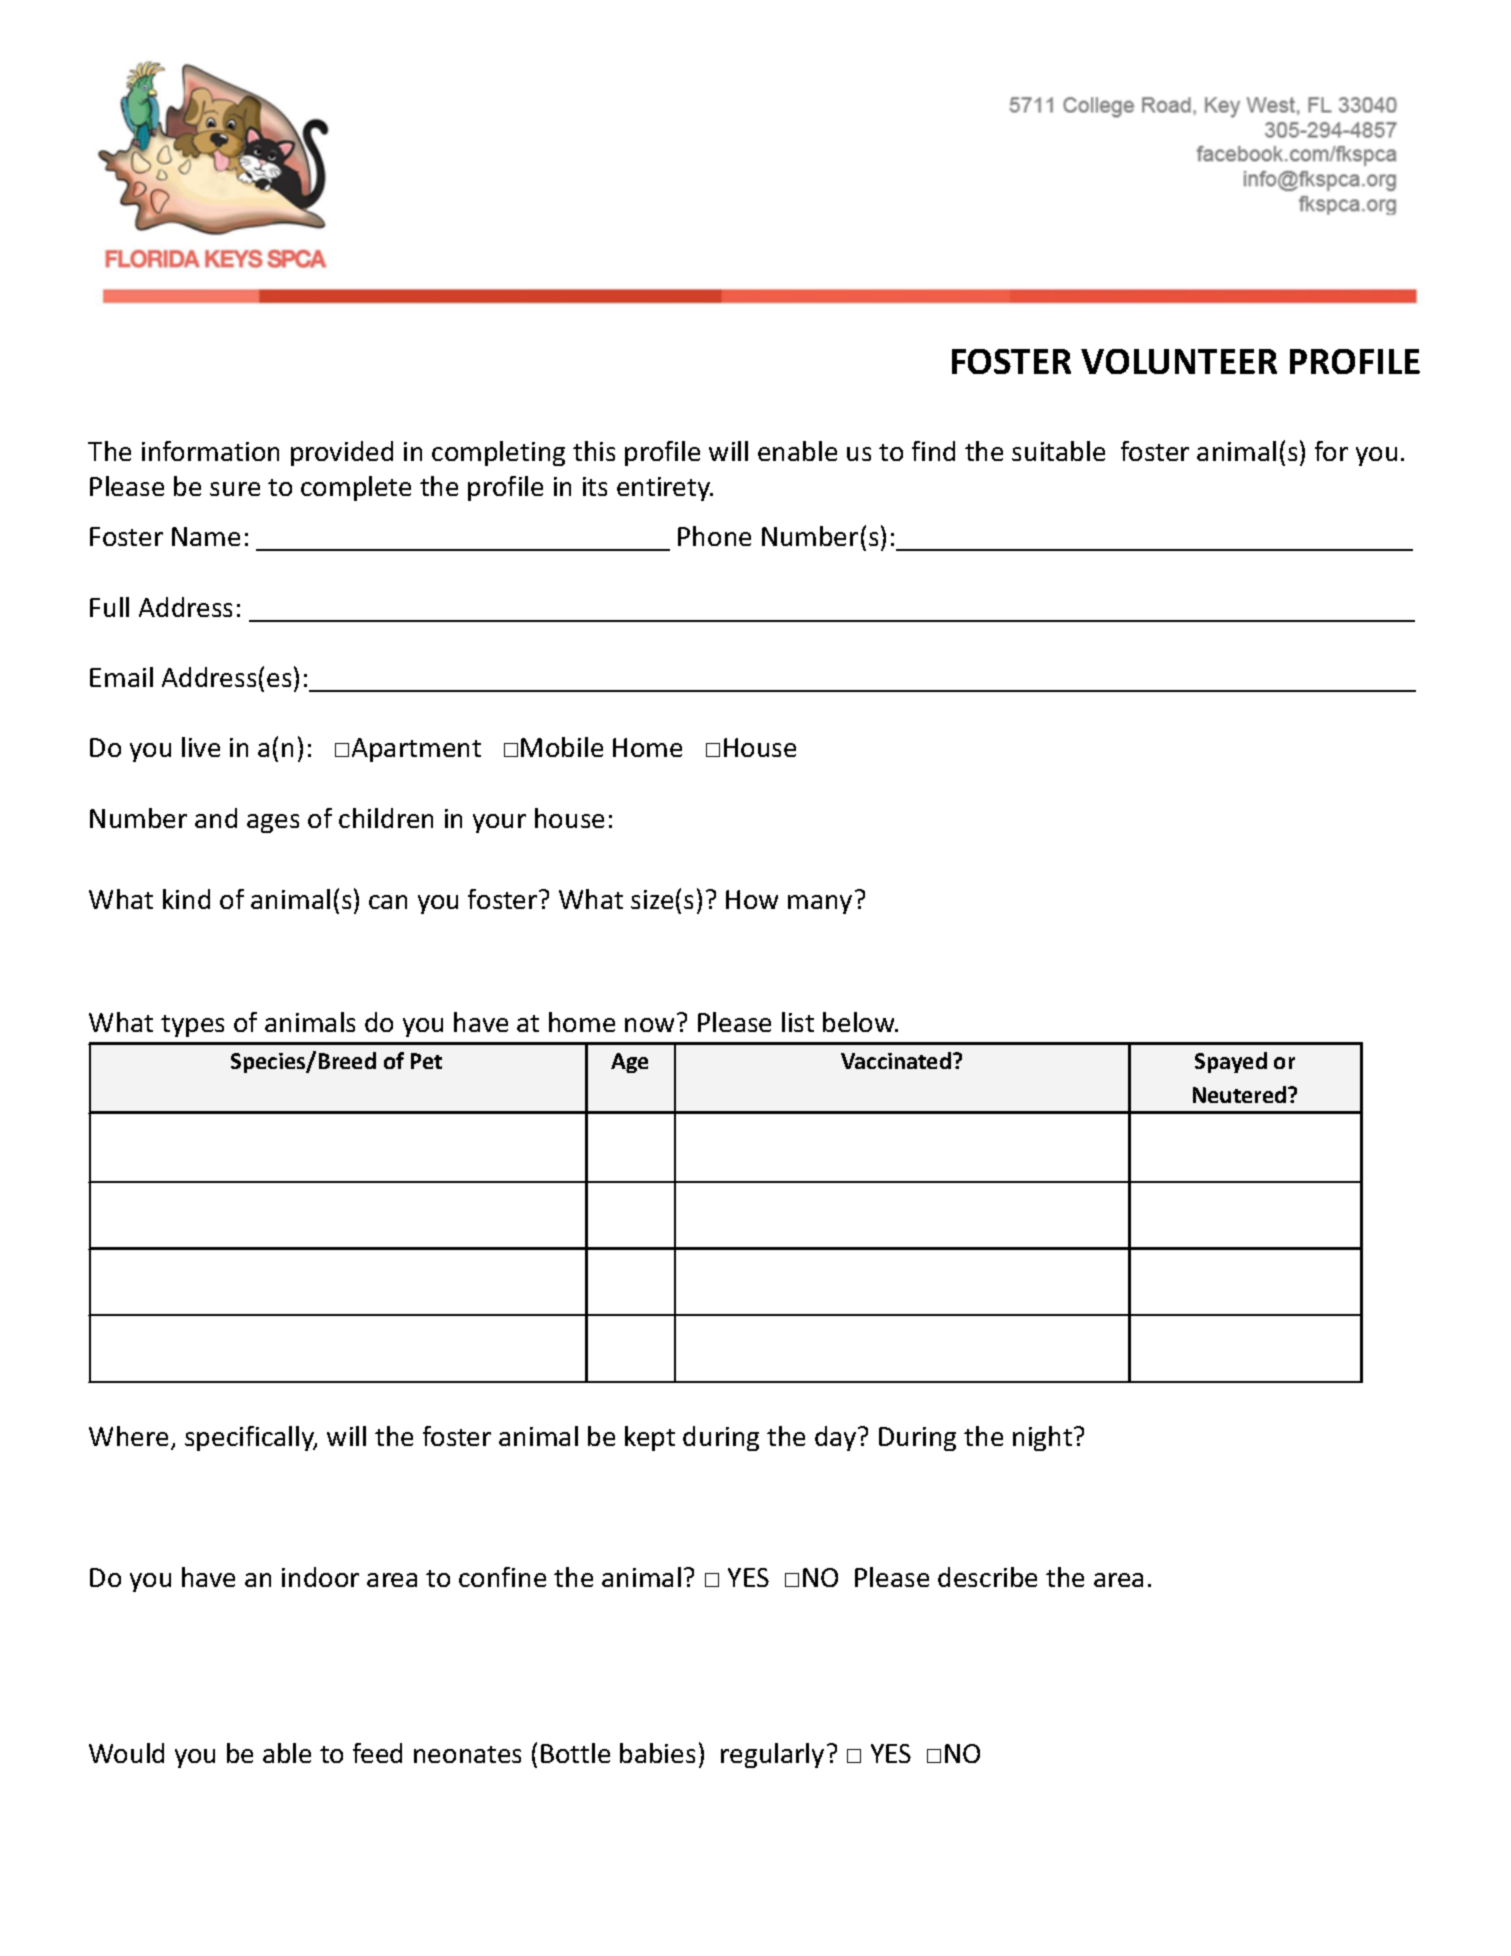 Image resolution: width=1511 pixels, height=1956 pixels. I want to click on specifically, so click(251, 1438).
